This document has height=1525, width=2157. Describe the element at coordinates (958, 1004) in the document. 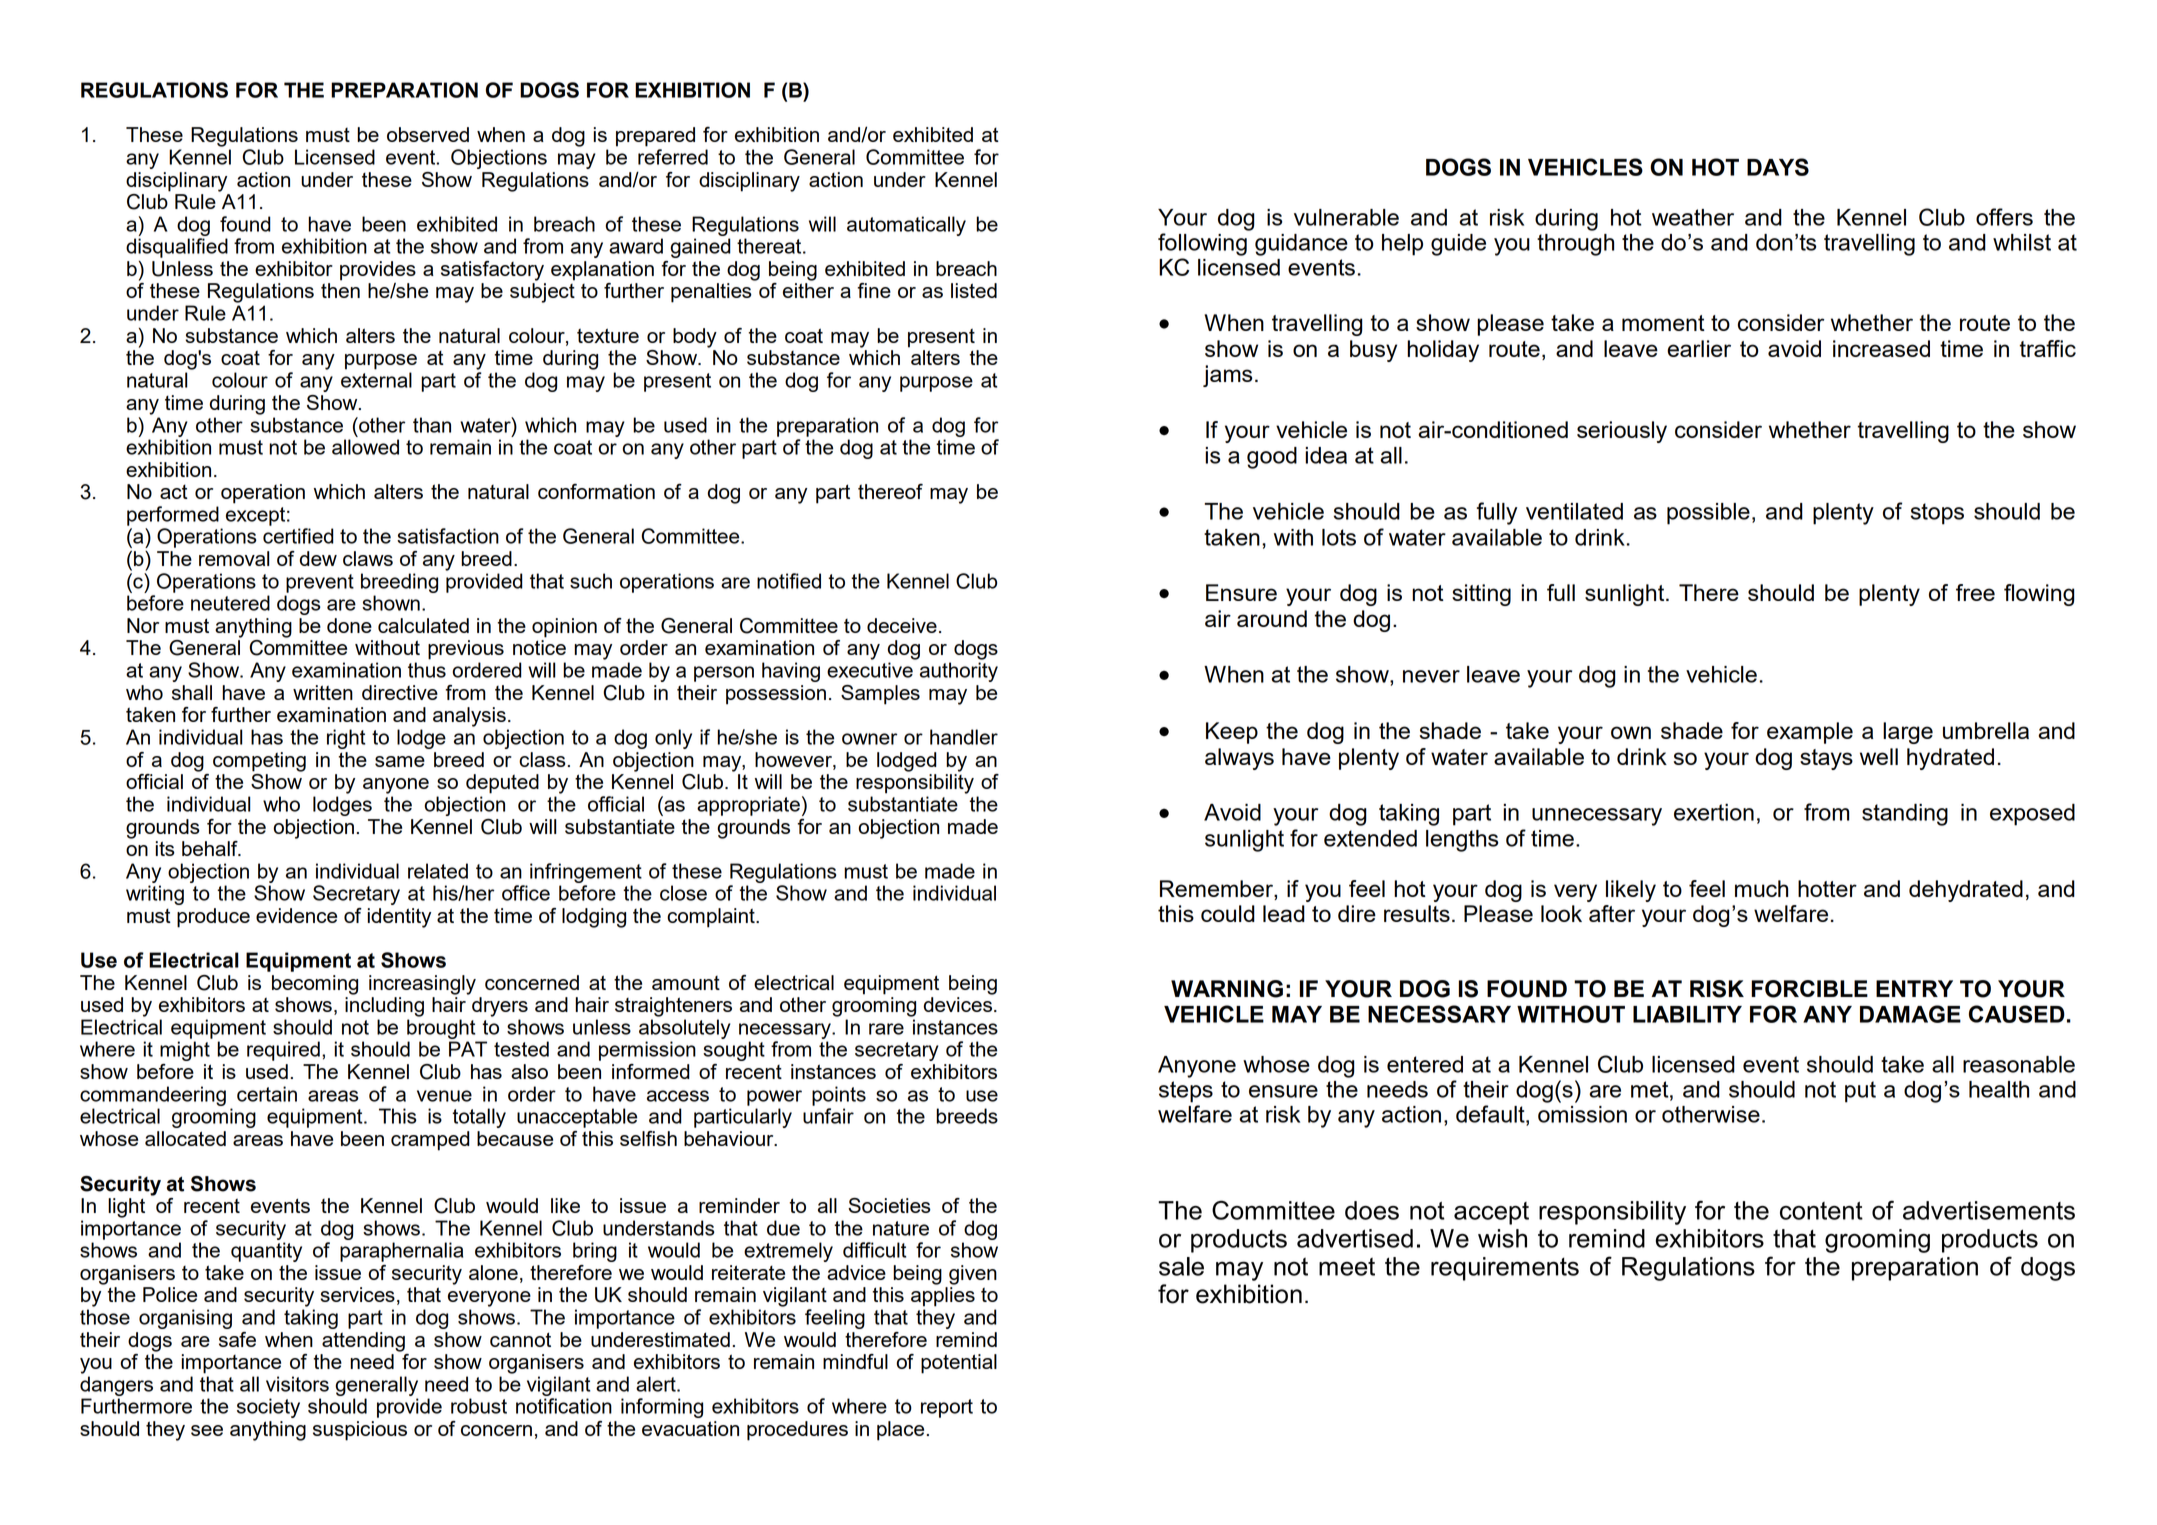

I see `devices` at that location.
